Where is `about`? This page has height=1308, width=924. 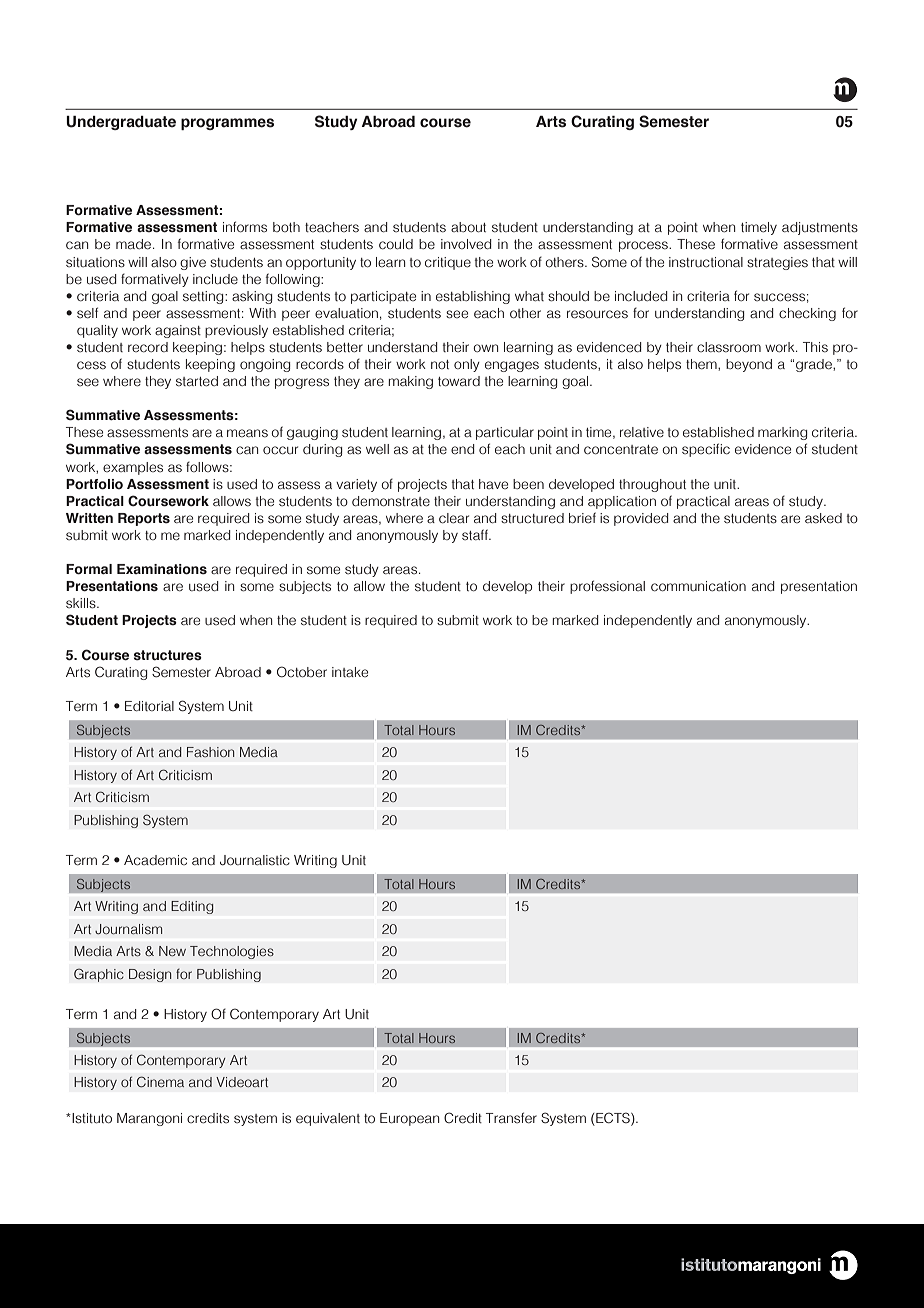
about is located at coordinates (468, 227).
